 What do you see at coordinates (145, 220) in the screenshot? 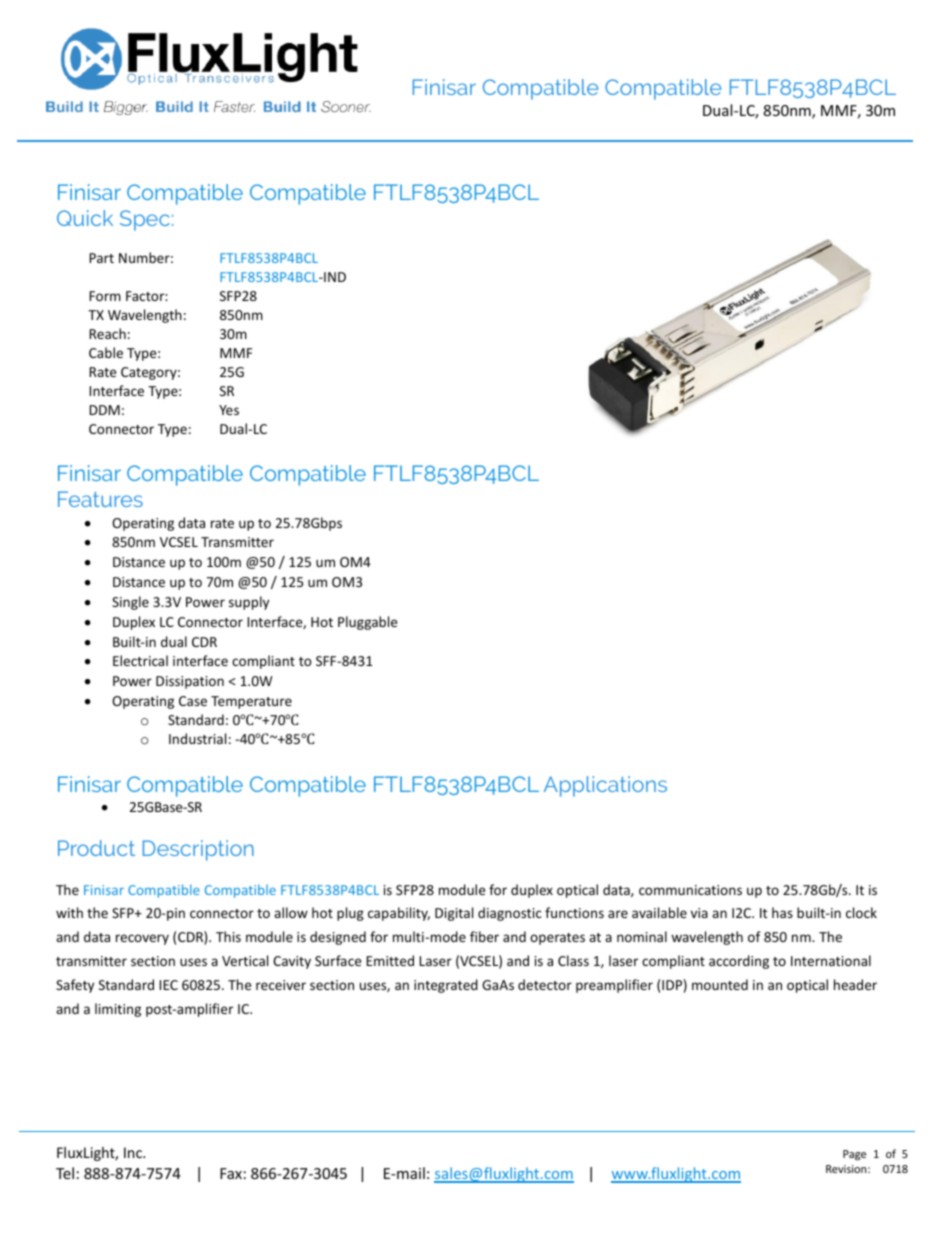
I see `Spec` at bounding box center [145, 220].
